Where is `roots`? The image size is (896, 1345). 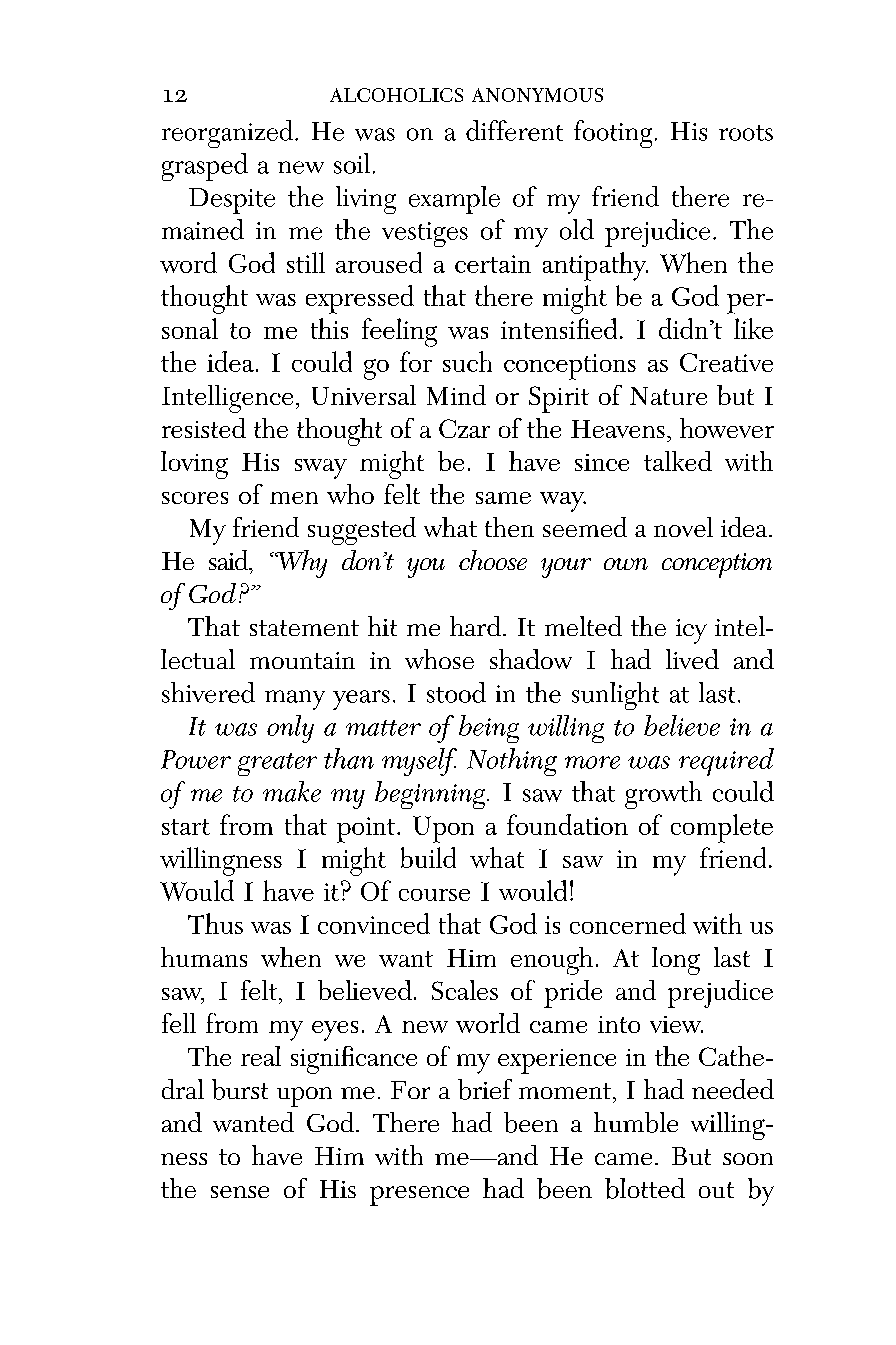 roots is located at coordinates (746, 133).
